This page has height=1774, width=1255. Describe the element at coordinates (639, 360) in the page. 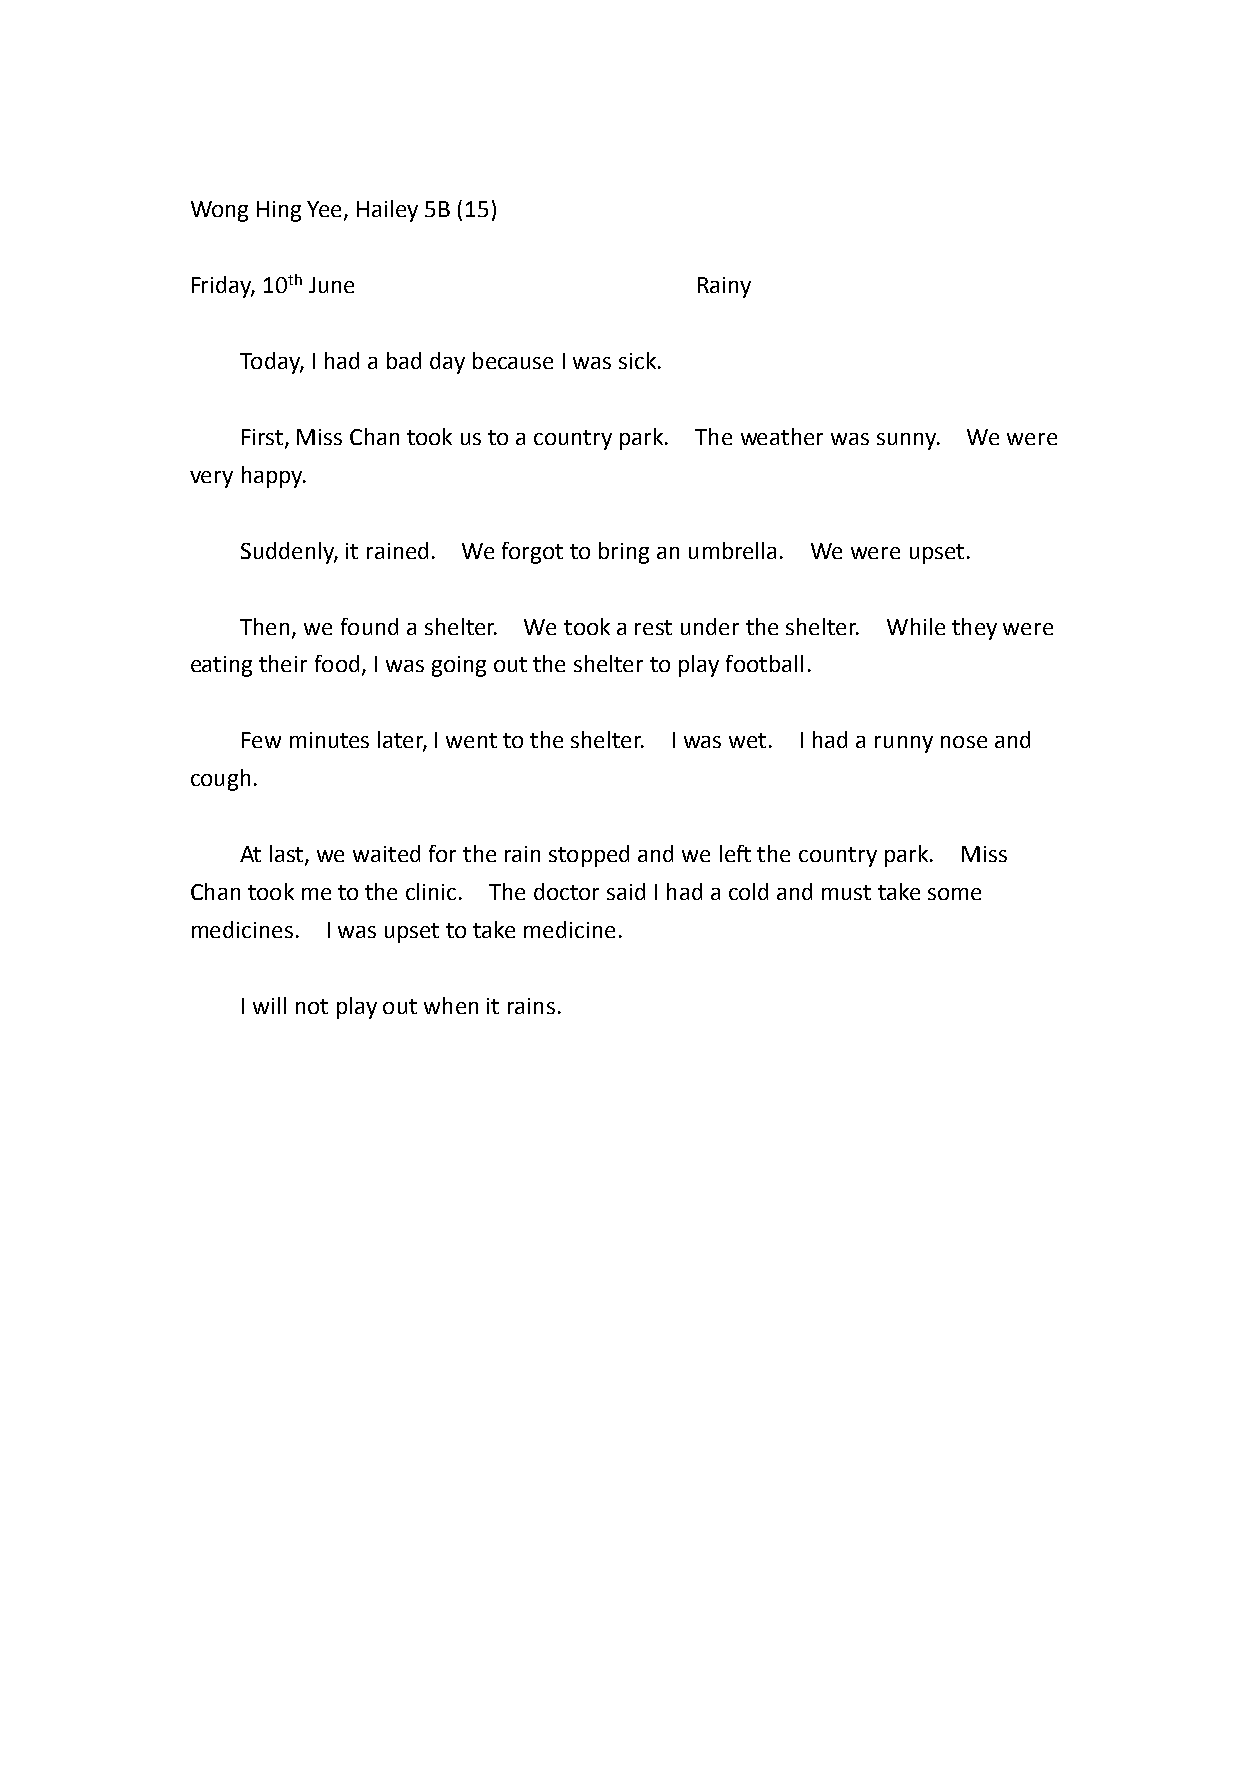

I see `sick` at that location.
